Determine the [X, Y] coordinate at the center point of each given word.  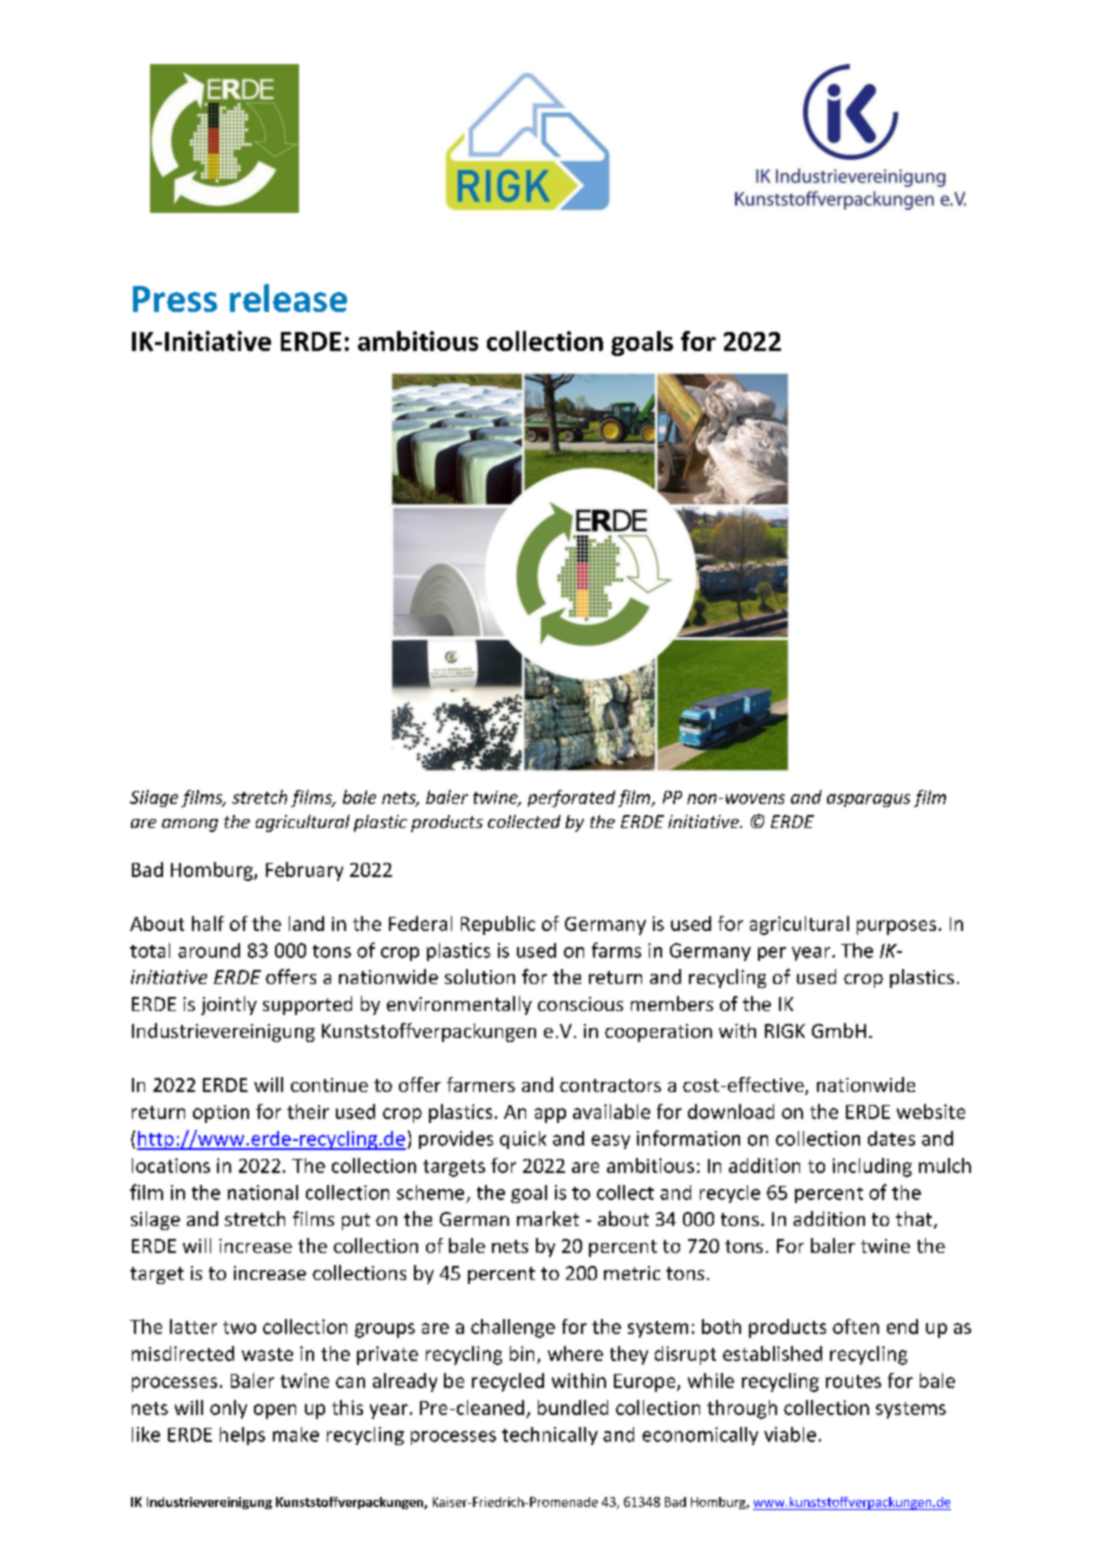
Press [175, 299]
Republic [498, 925]
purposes [896, 927]
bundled [573, 1407]
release [288, 298]
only [228, 1409]
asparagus [868, 800]
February [304, 871]
